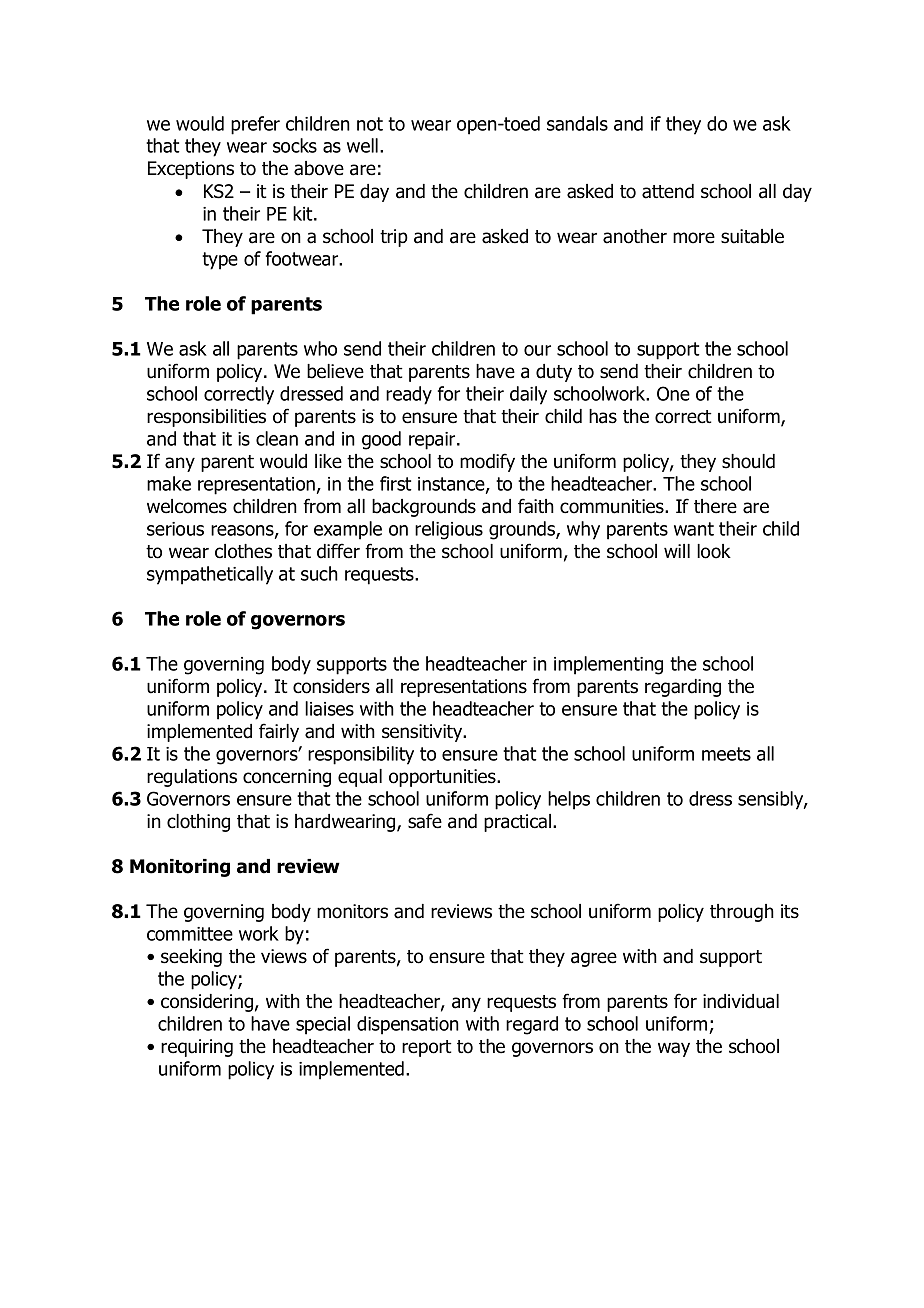  What do you see at coordinates (427, 1048) in the page?
I see `report` at bounding box center [427, 1048].
